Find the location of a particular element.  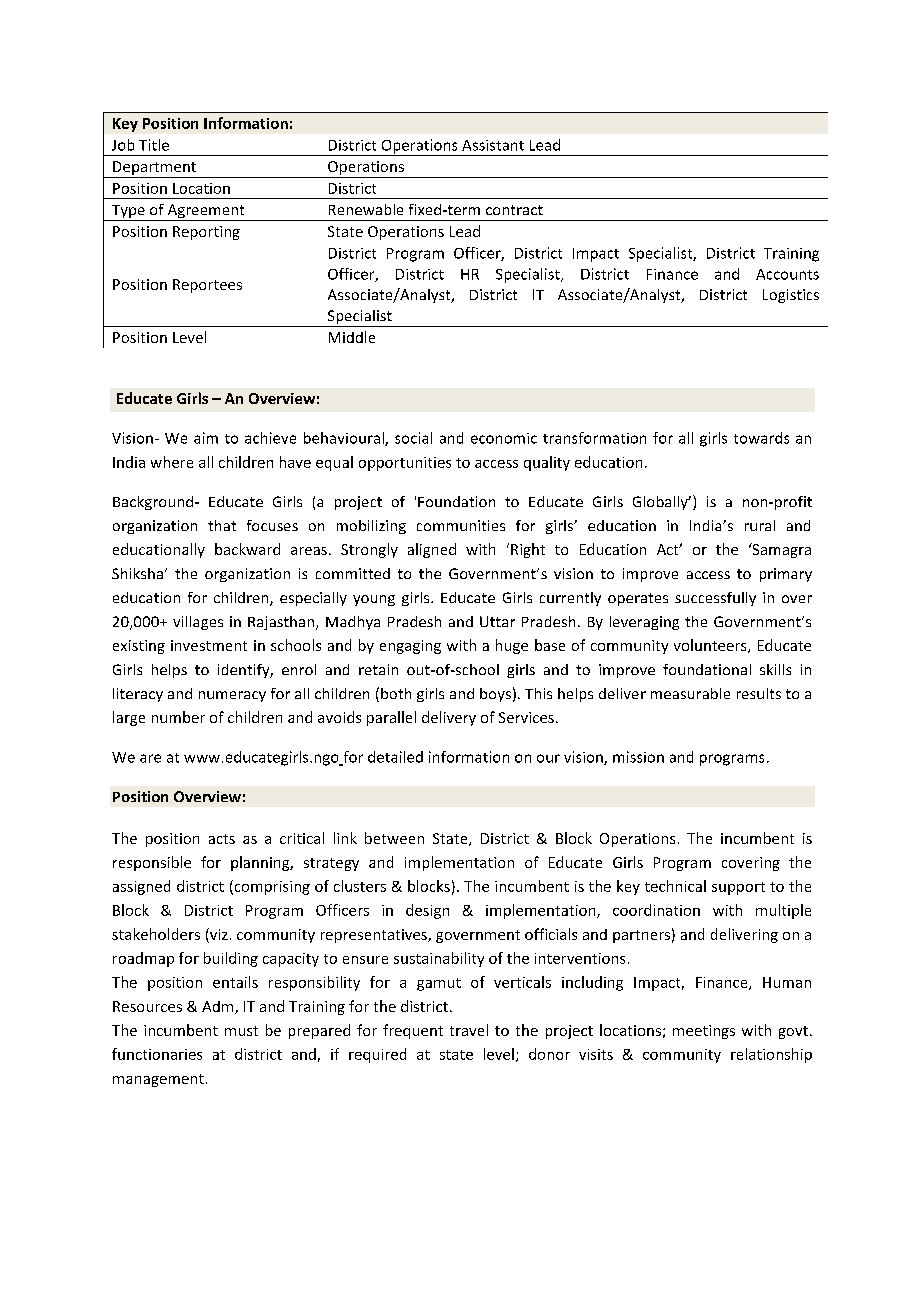

communities is located at coordinates (461, 525).
